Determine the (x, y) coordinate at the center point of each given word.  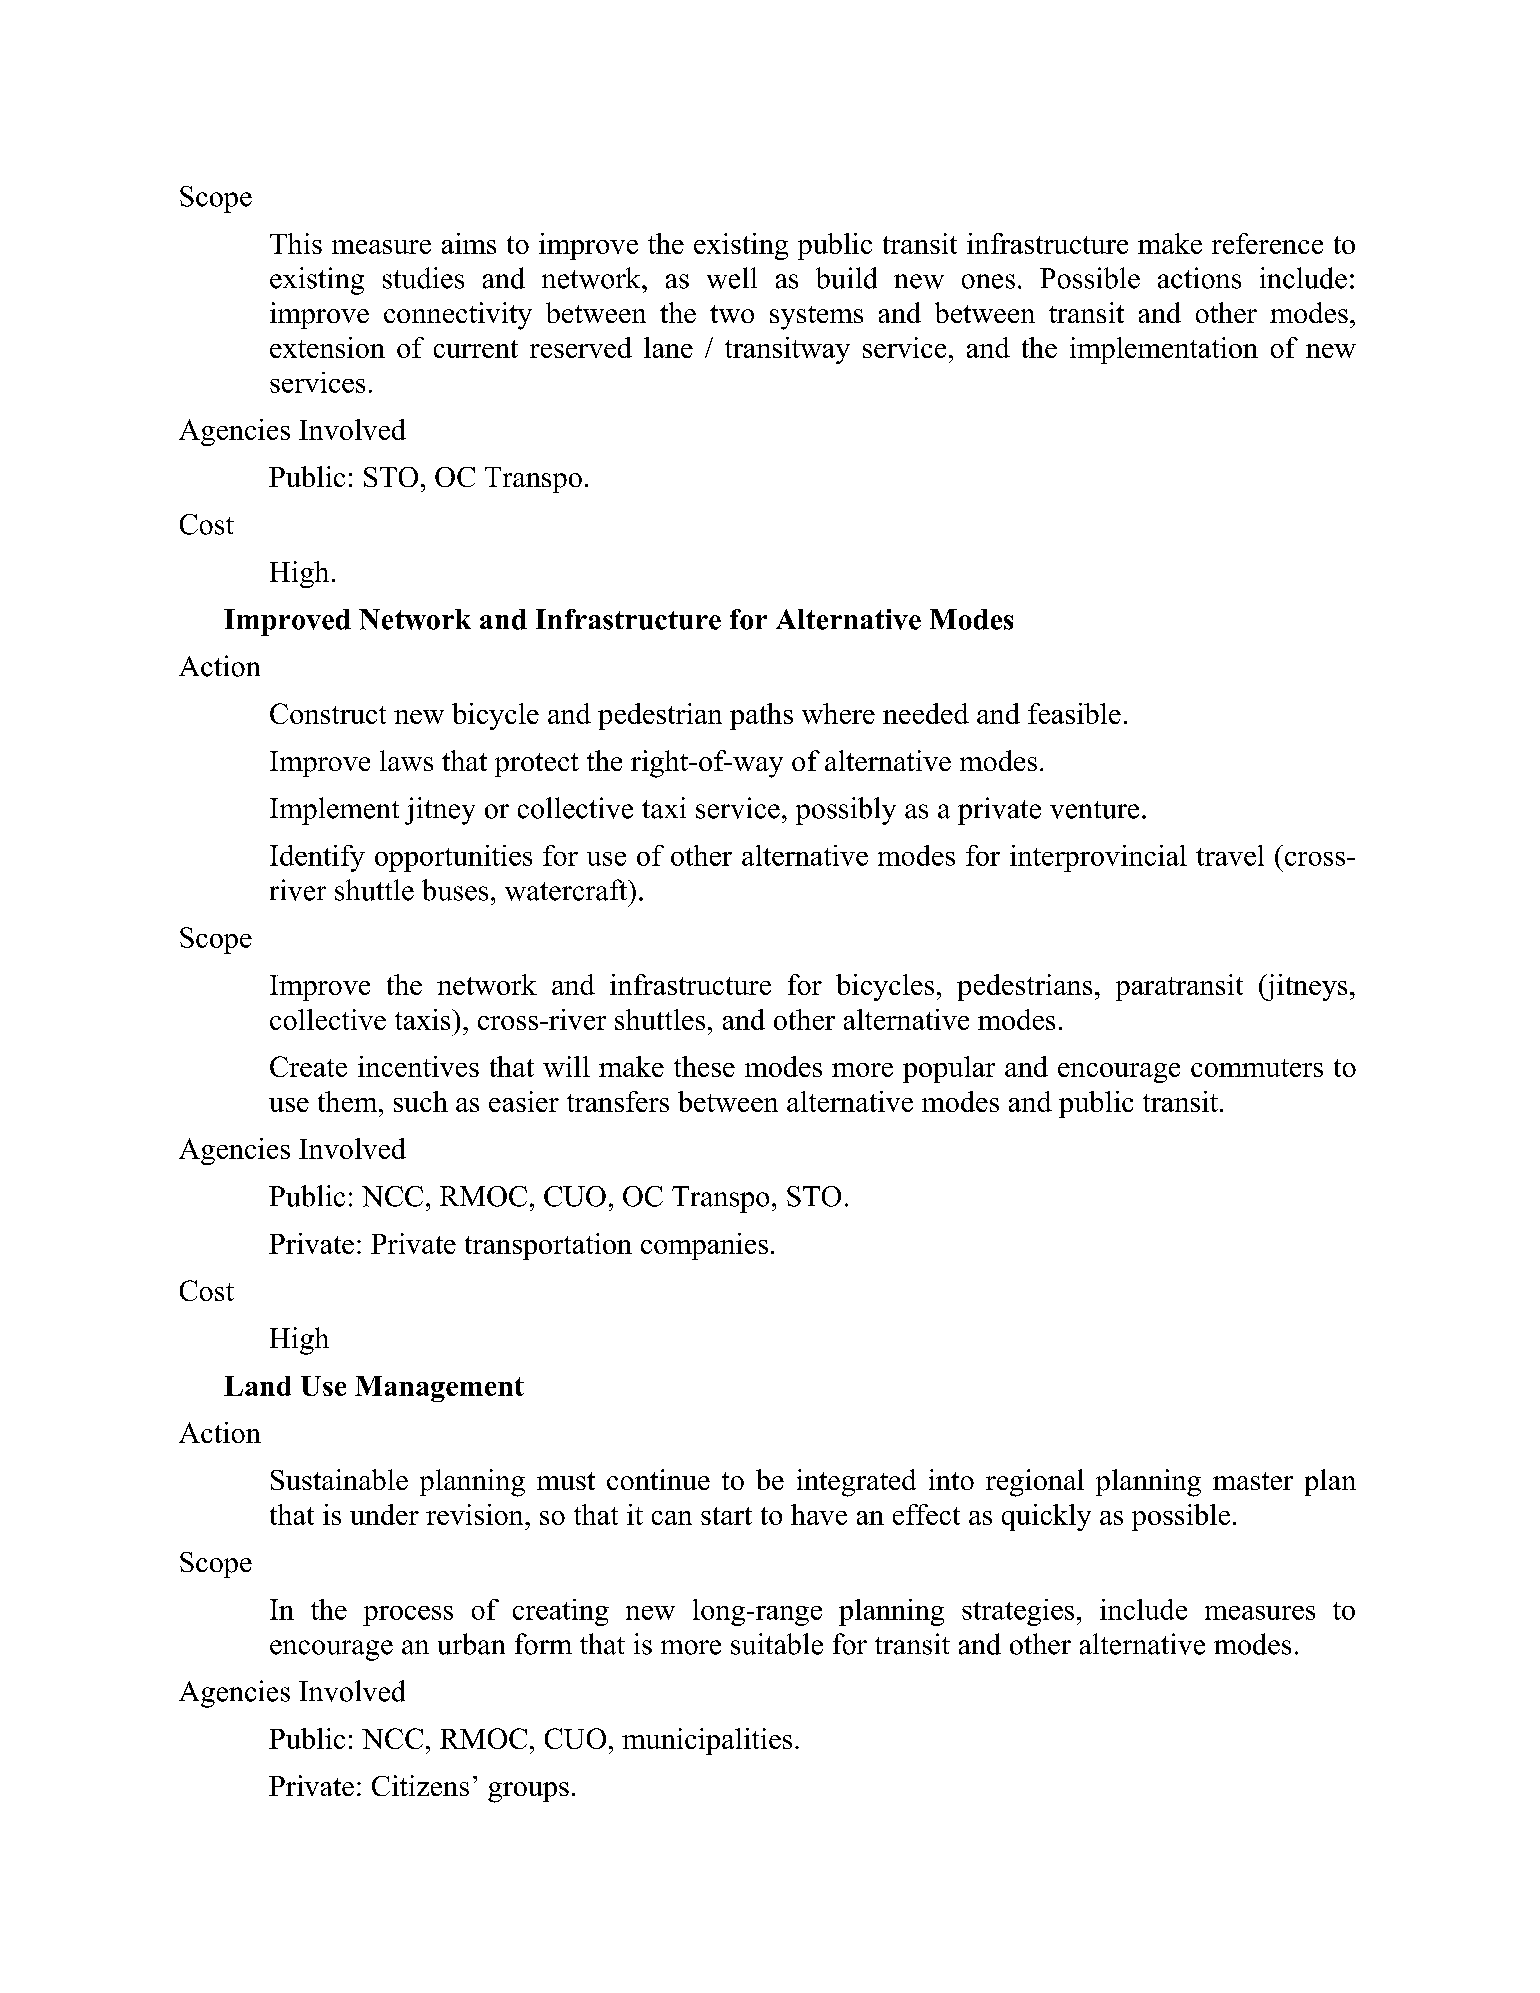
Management (439, 1389)
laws (406, 760)
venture (1094, 810)
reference (1267, 243)
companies (704, 1246)
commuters (1257, 1068)
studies (423, 278)
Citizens (420, 1785)
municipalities (707, 1741)
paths (761, 716)
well (732, 278)
